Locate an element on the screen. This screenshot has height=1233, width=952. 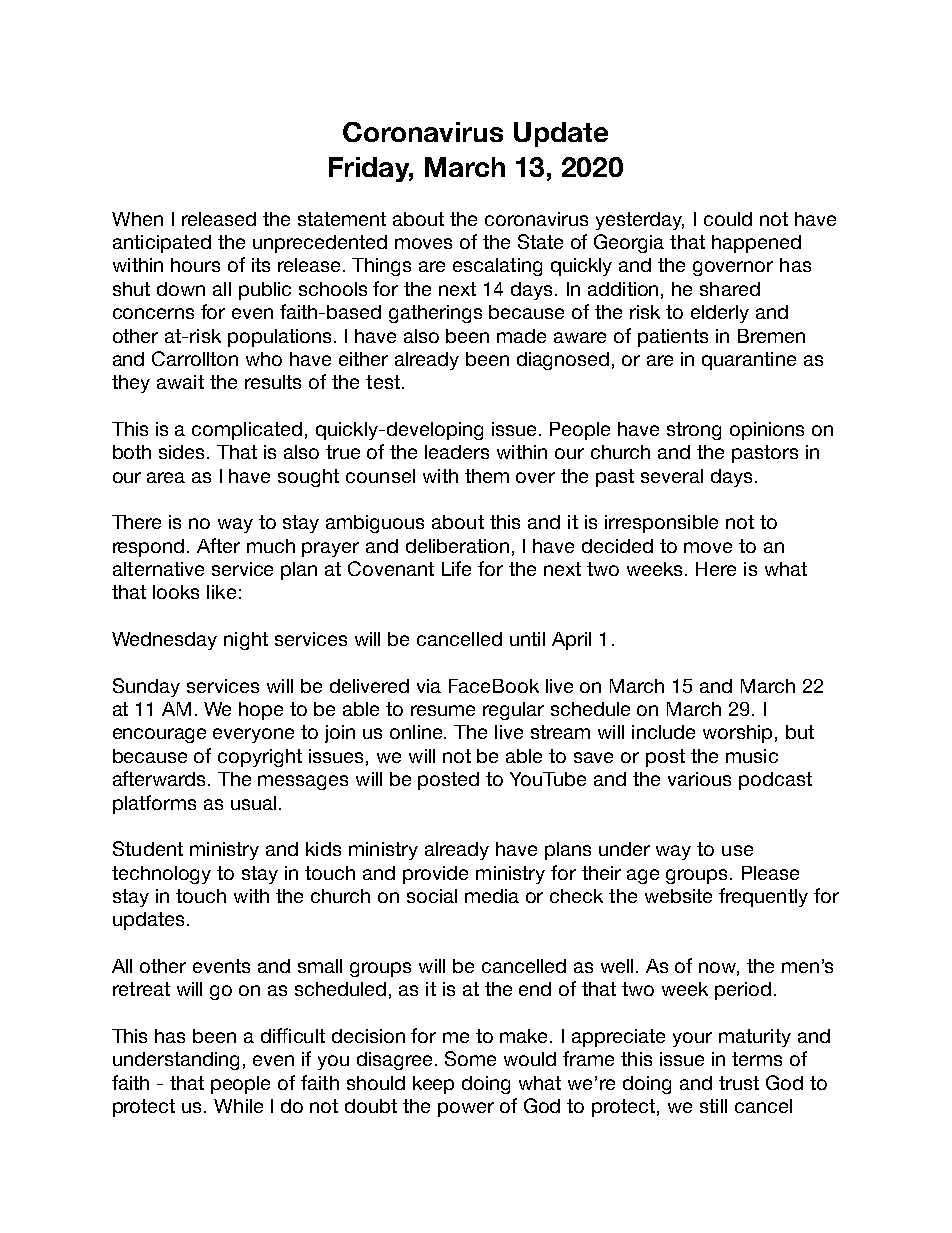
via is located at coordinates (429, 686).
